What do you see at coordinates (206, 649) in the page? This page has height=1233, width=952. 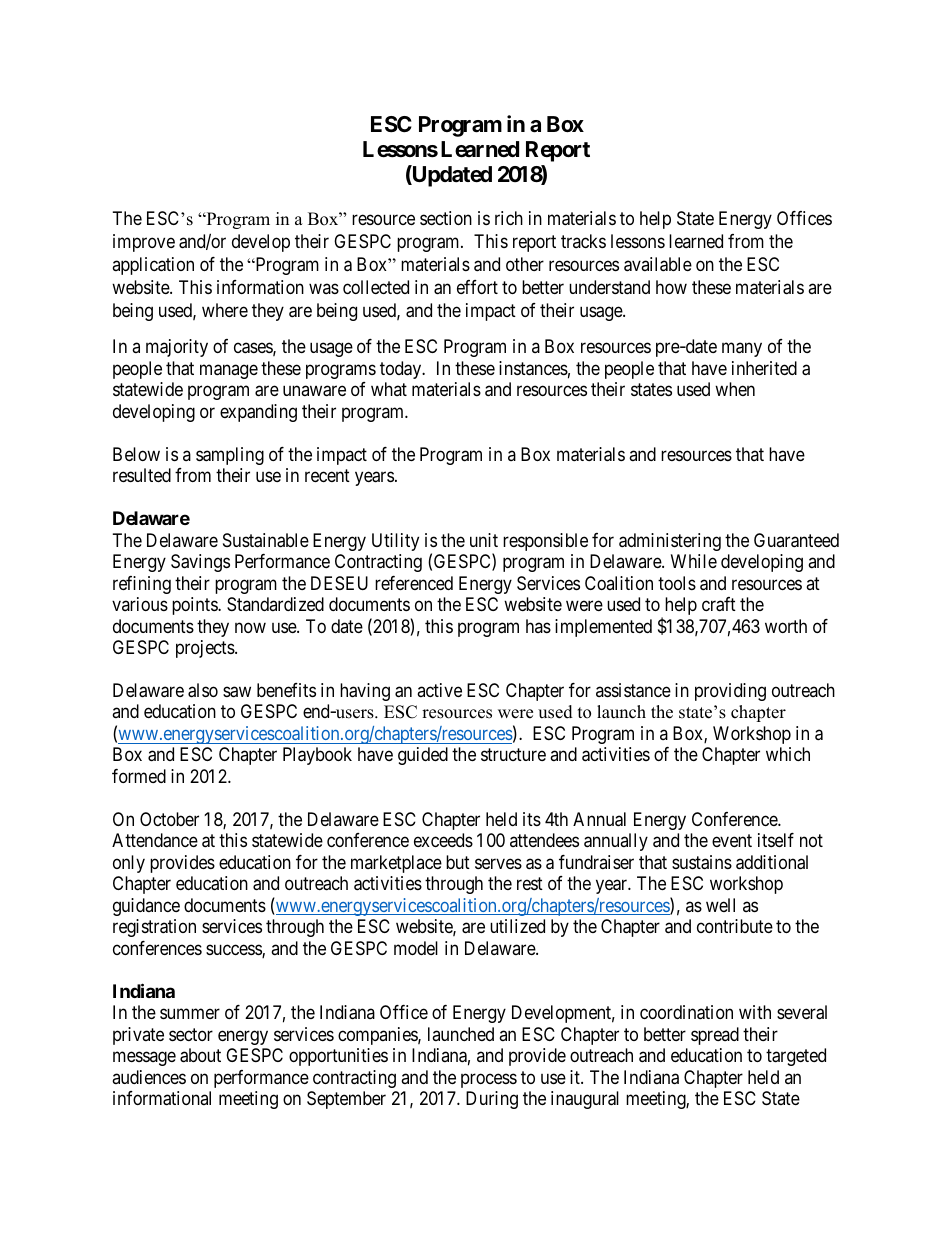 I see `projects` at bounding box center [206, 649].
